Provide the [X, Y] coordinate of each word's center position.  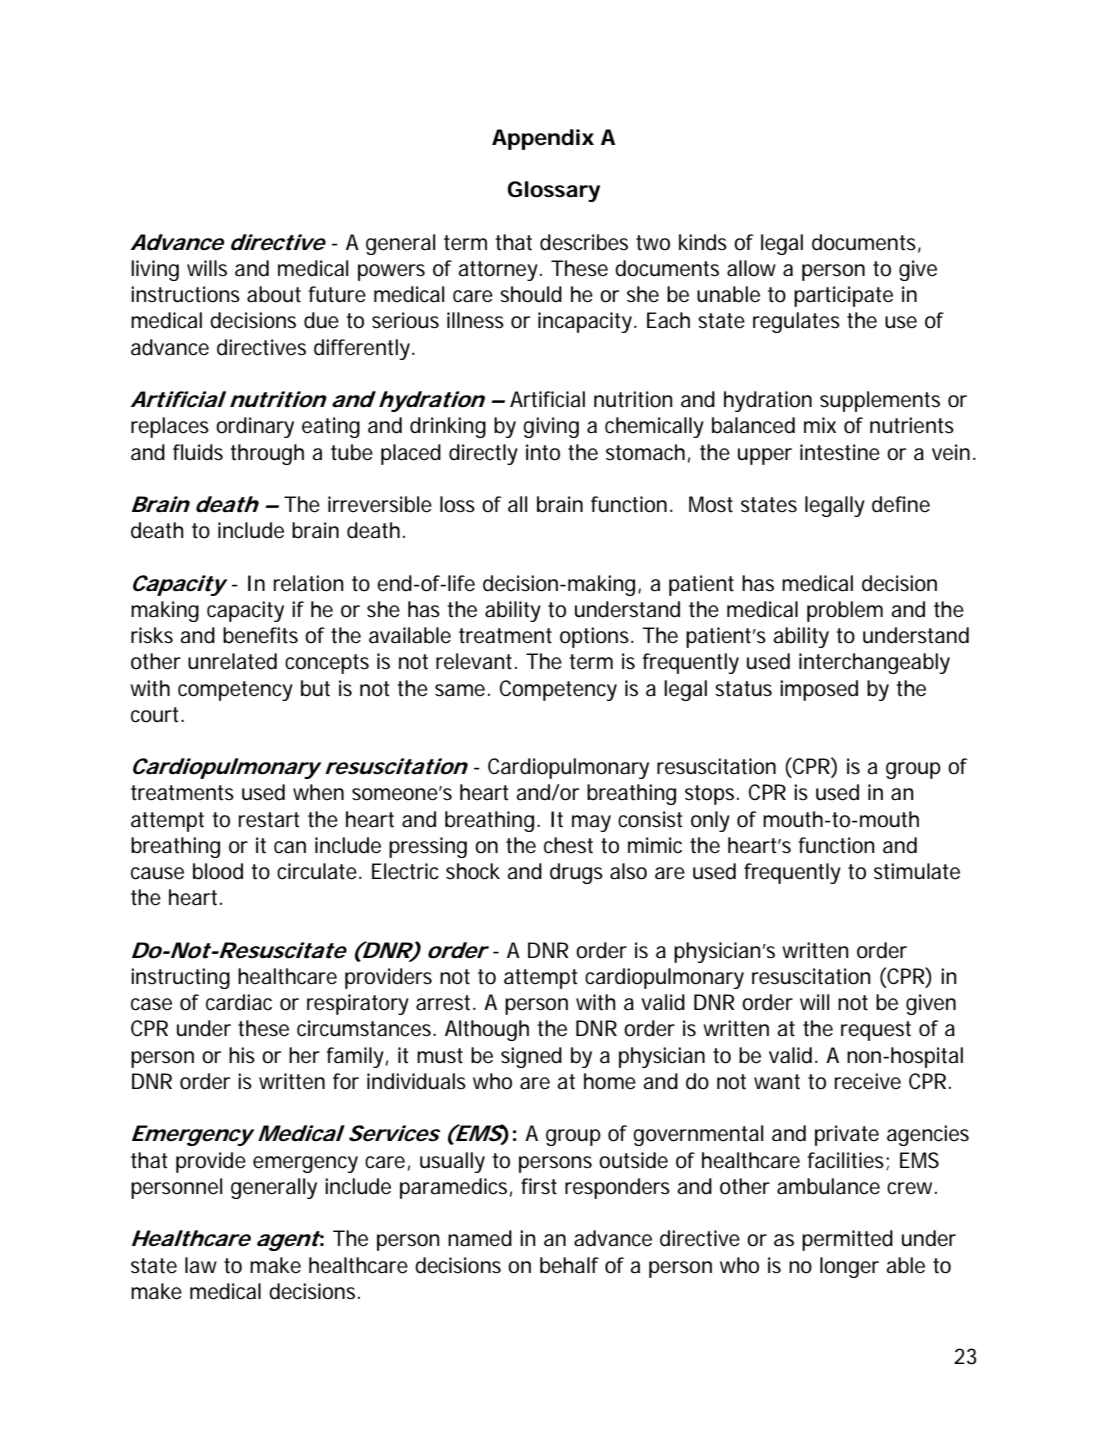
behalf [569, 1265]
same [460, 690]
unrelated [232, 661]
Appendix [543, 139]
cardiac [239, 1002]
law [201, 1265]
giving [551, 427]
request [876, 1031]
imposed [819, 690]
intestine [840, 452]
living [155, 270]
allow [751, 268]
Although [487, 1030]
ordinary [255, 427]
